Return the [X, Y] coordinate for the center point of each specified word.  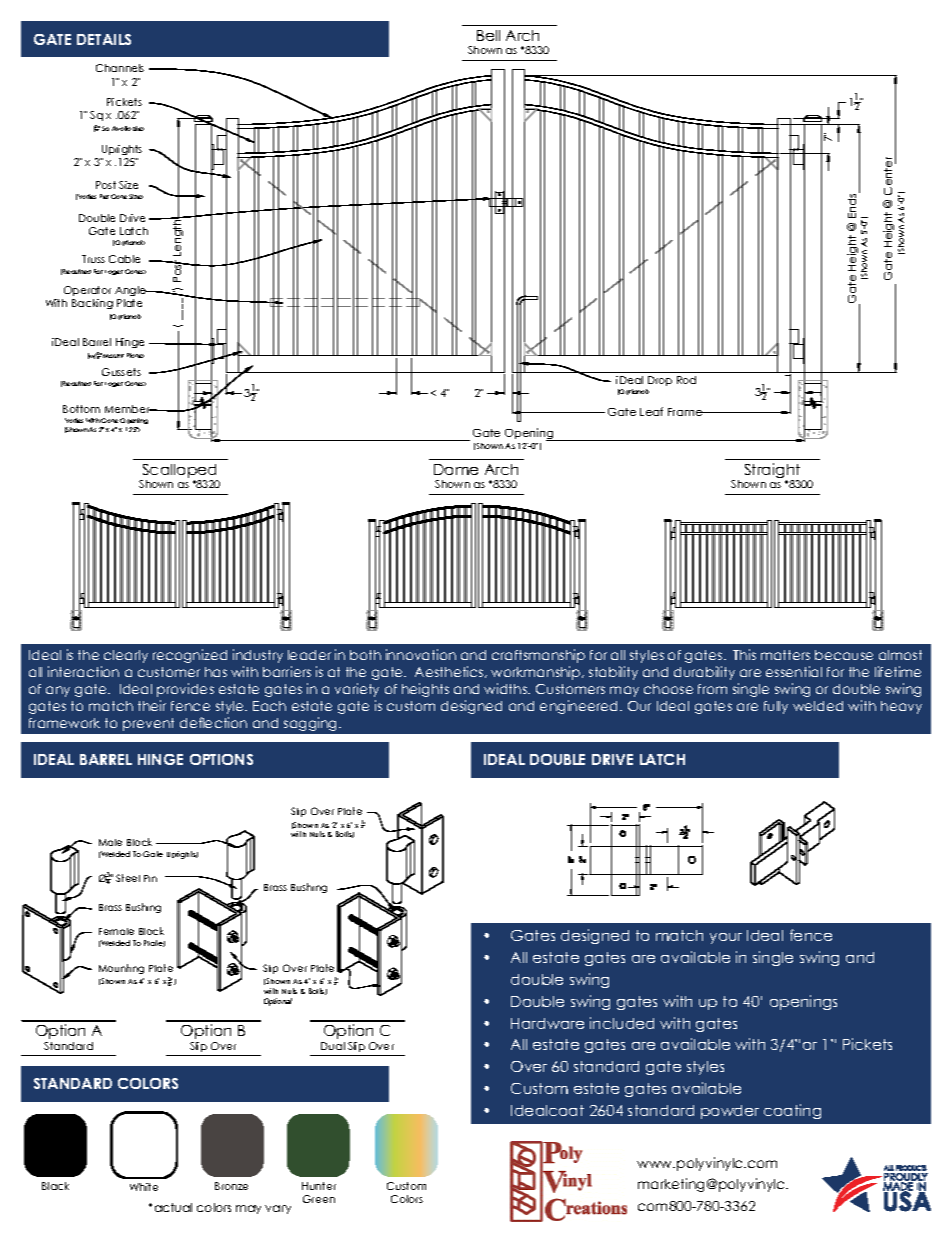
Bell [488, 35]
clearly [126, 656]
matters [785, 655]
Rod [686, 380]
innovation [421, 654]
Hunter [319, 1186]
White [144, 1187]
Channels [120, 68]
